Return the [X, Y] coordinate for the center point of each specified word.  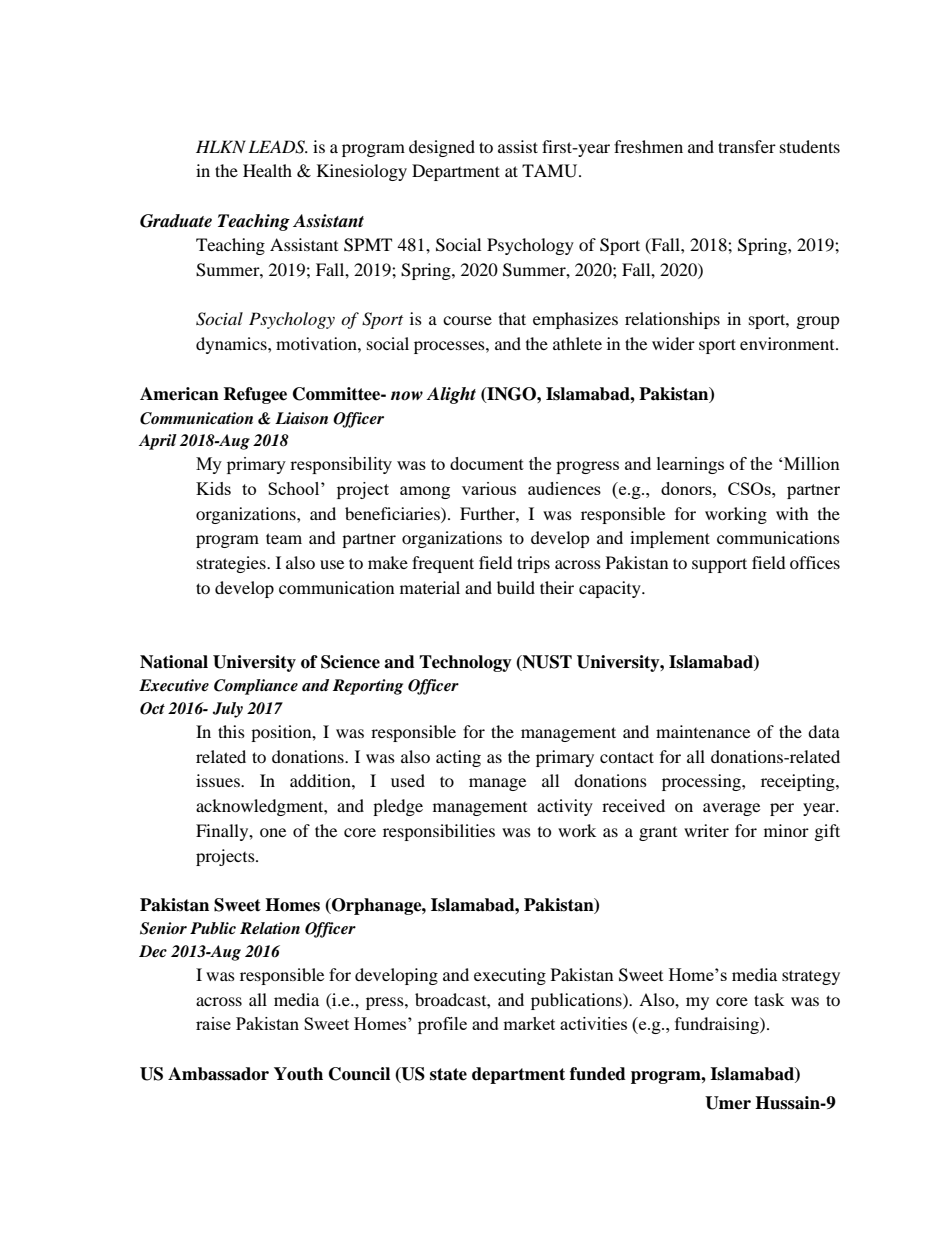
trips [533, 564]
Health [267, 170]
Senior [163, 928]
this [231, 731]
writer [706, 830]
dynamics [232, 345]
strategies [232, 564]
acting [458, 758]
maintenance [703, 731]
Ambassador [218, 1074]
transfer [747, 146]
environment [788, 343]
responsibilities [439, 832]
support [719, 565]
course [467, 320]
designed [442, 148]
